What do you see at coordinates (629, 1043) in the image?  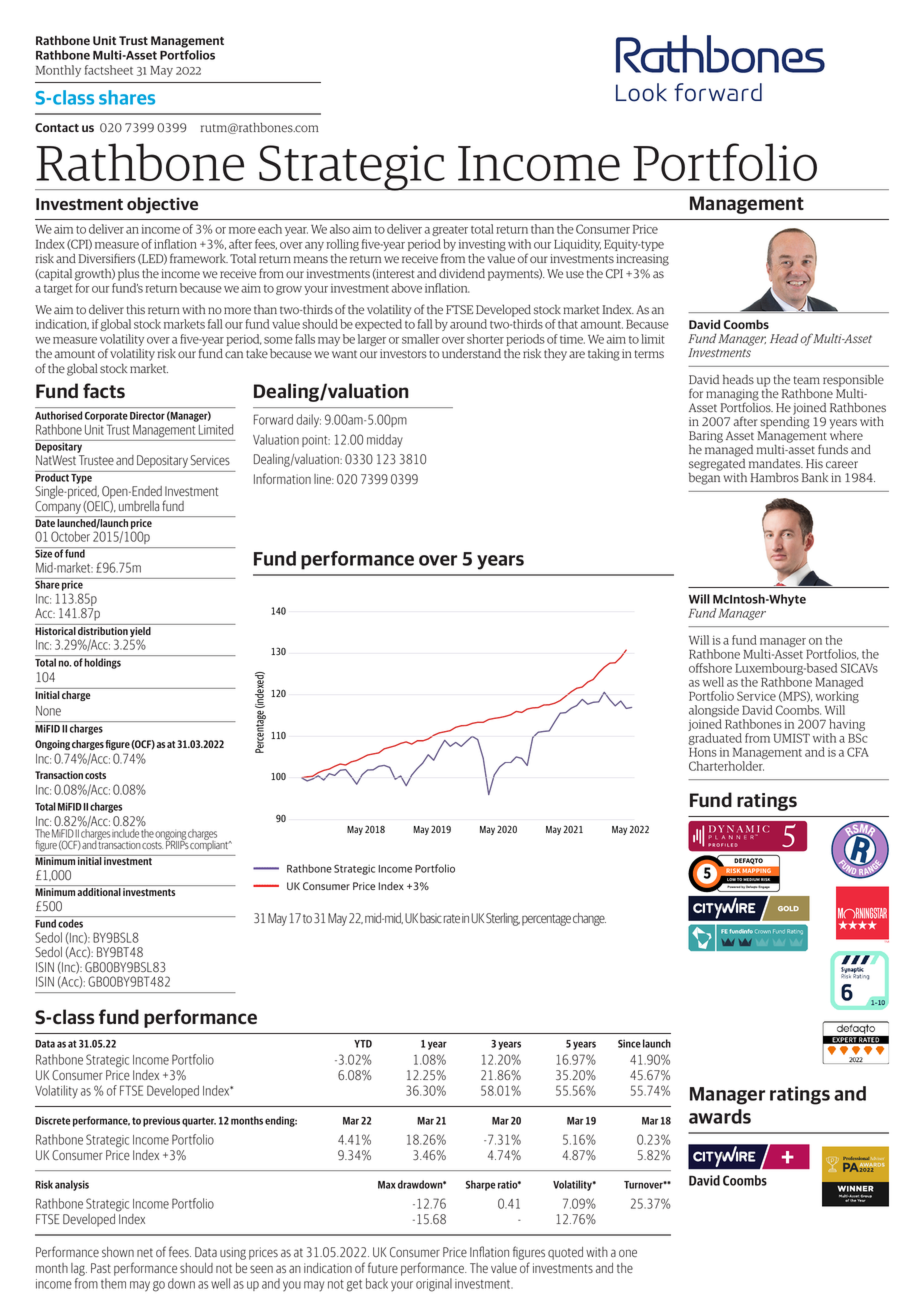 I see `Since` at bounding box center [629, 1043].
